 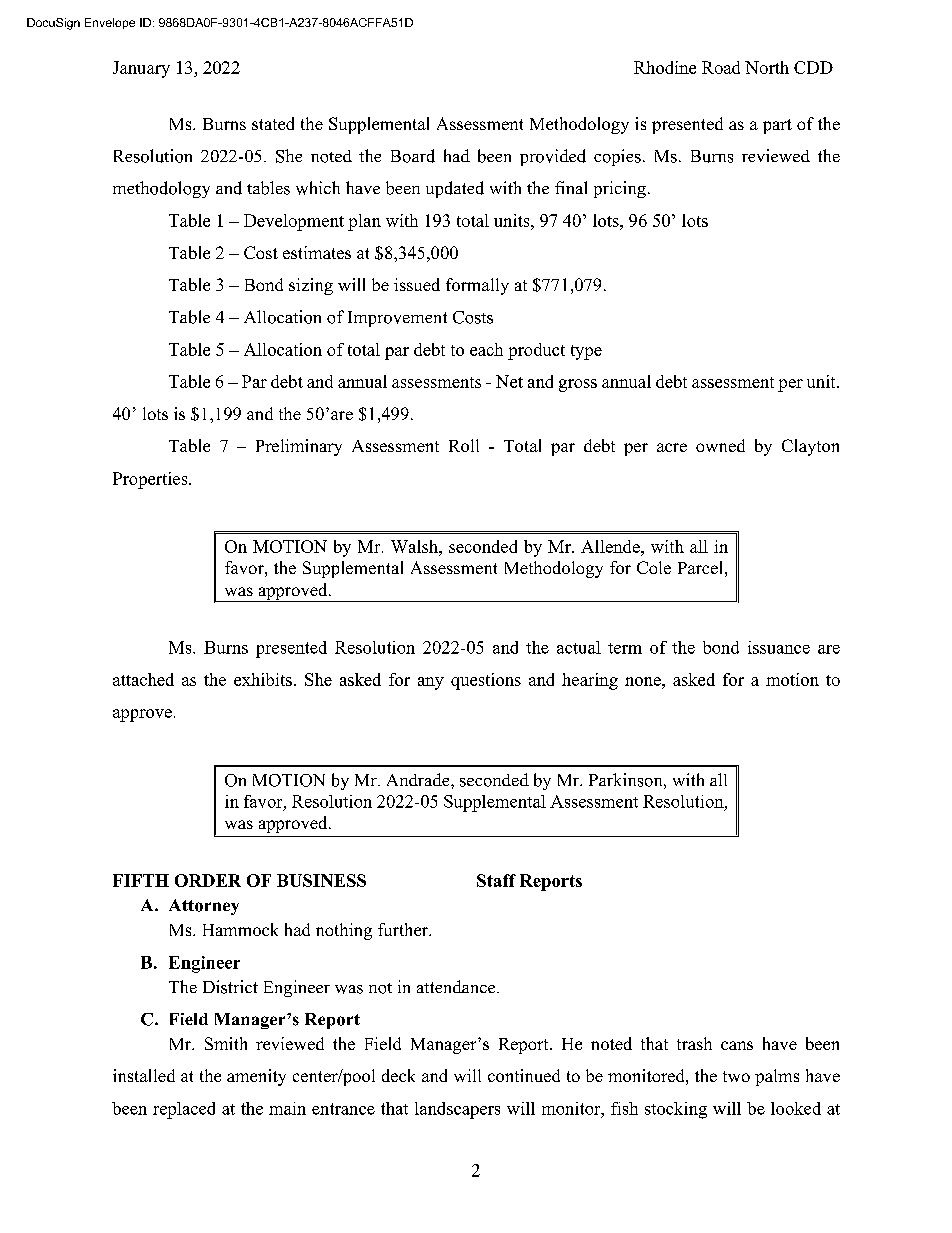 I want to click on amenity, so click(x=256, y=1077).
